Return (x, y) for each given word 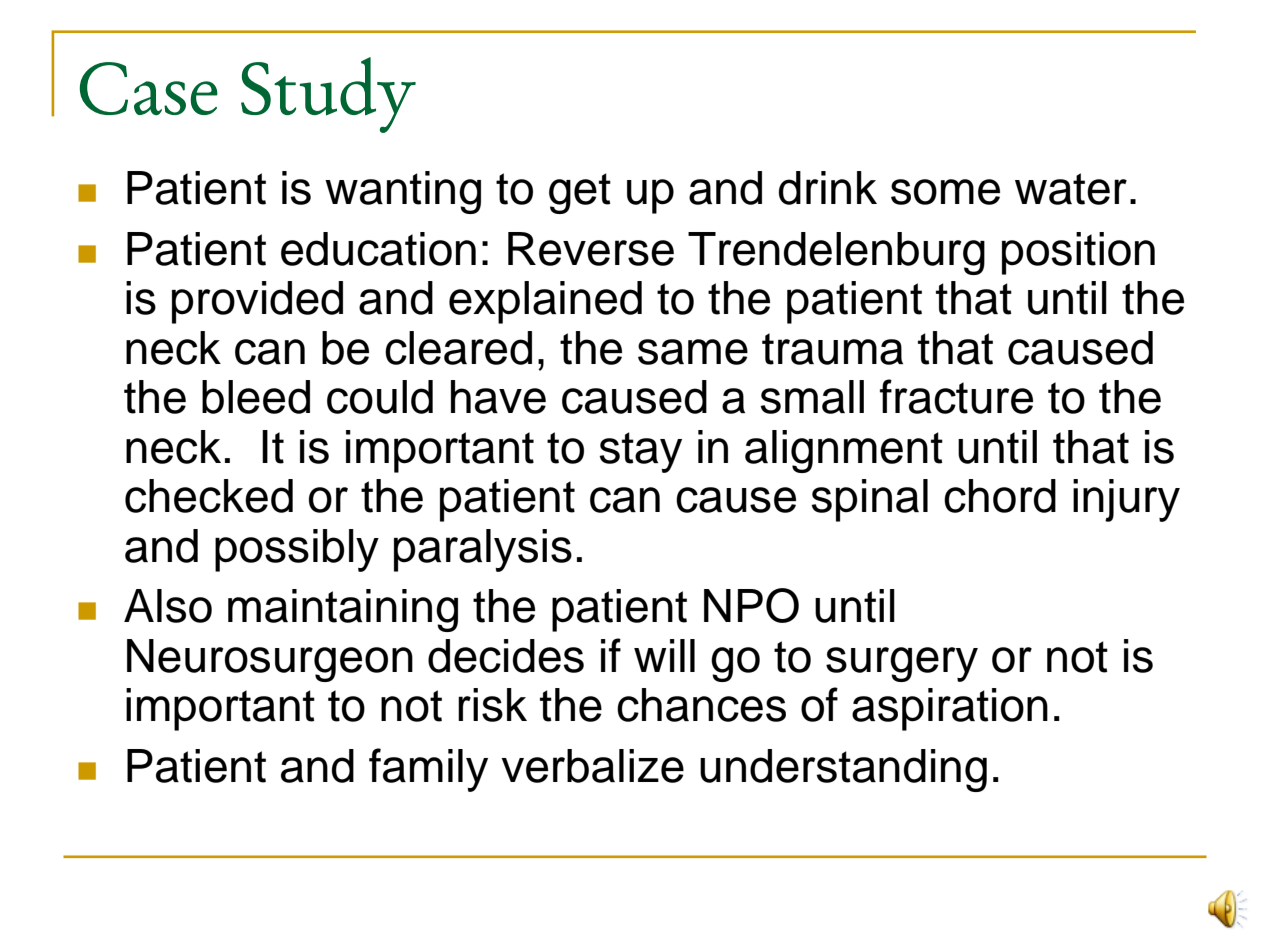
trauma (832, 349)
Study (328, 95)
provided (257, 302)
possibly (297, 550)
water (1071, 189)
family (428, 770)
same (693, 352)
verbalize (592, 766)
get (580, 193)
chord (1000, 496)
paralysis (483, 550)
